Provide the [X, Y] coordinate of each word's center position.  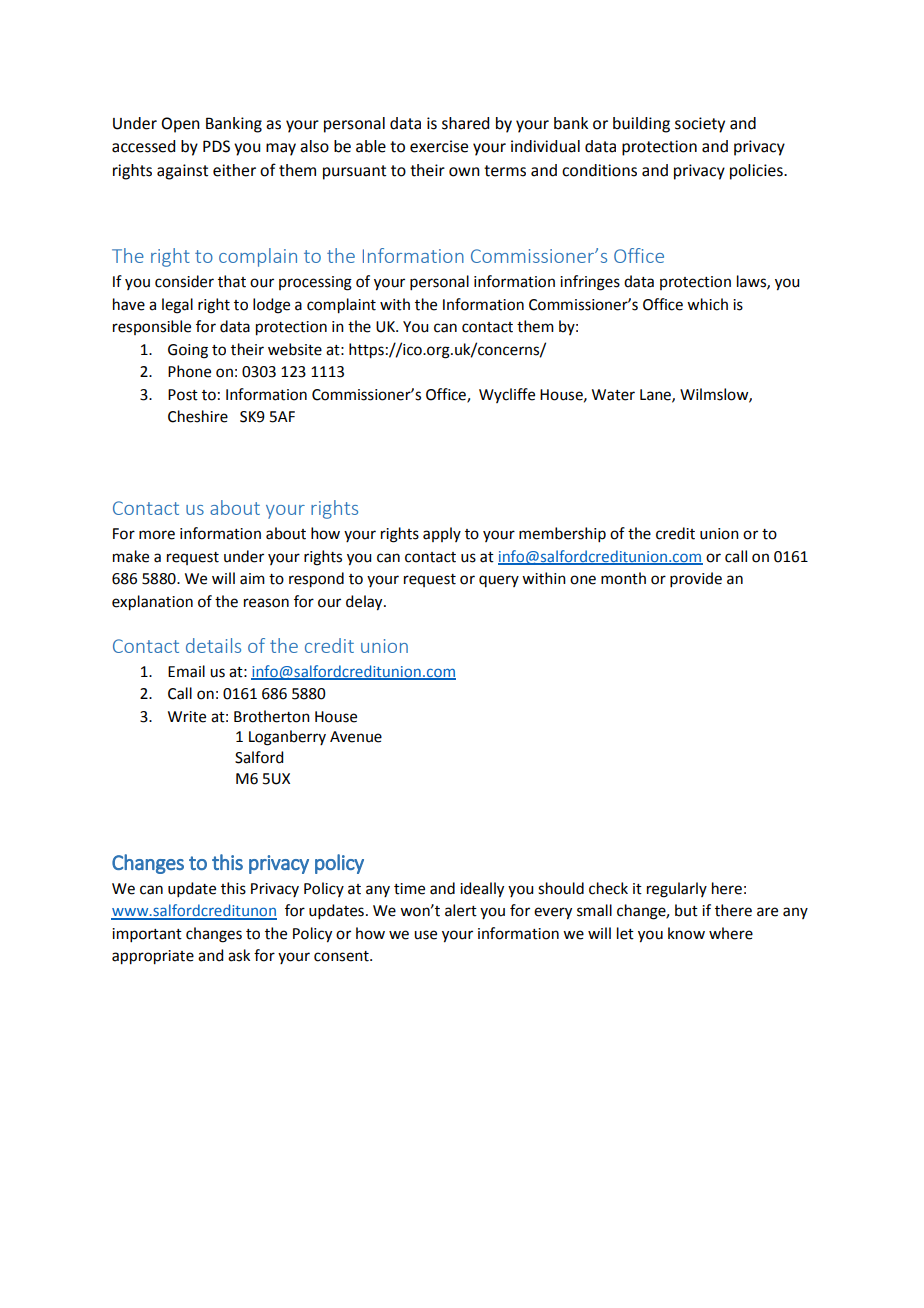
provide [696, 579]
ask [239, 955]
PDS [216, 146]
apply [442, 534]
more [157, 535]
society [700, 125]
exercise [439, 146]
